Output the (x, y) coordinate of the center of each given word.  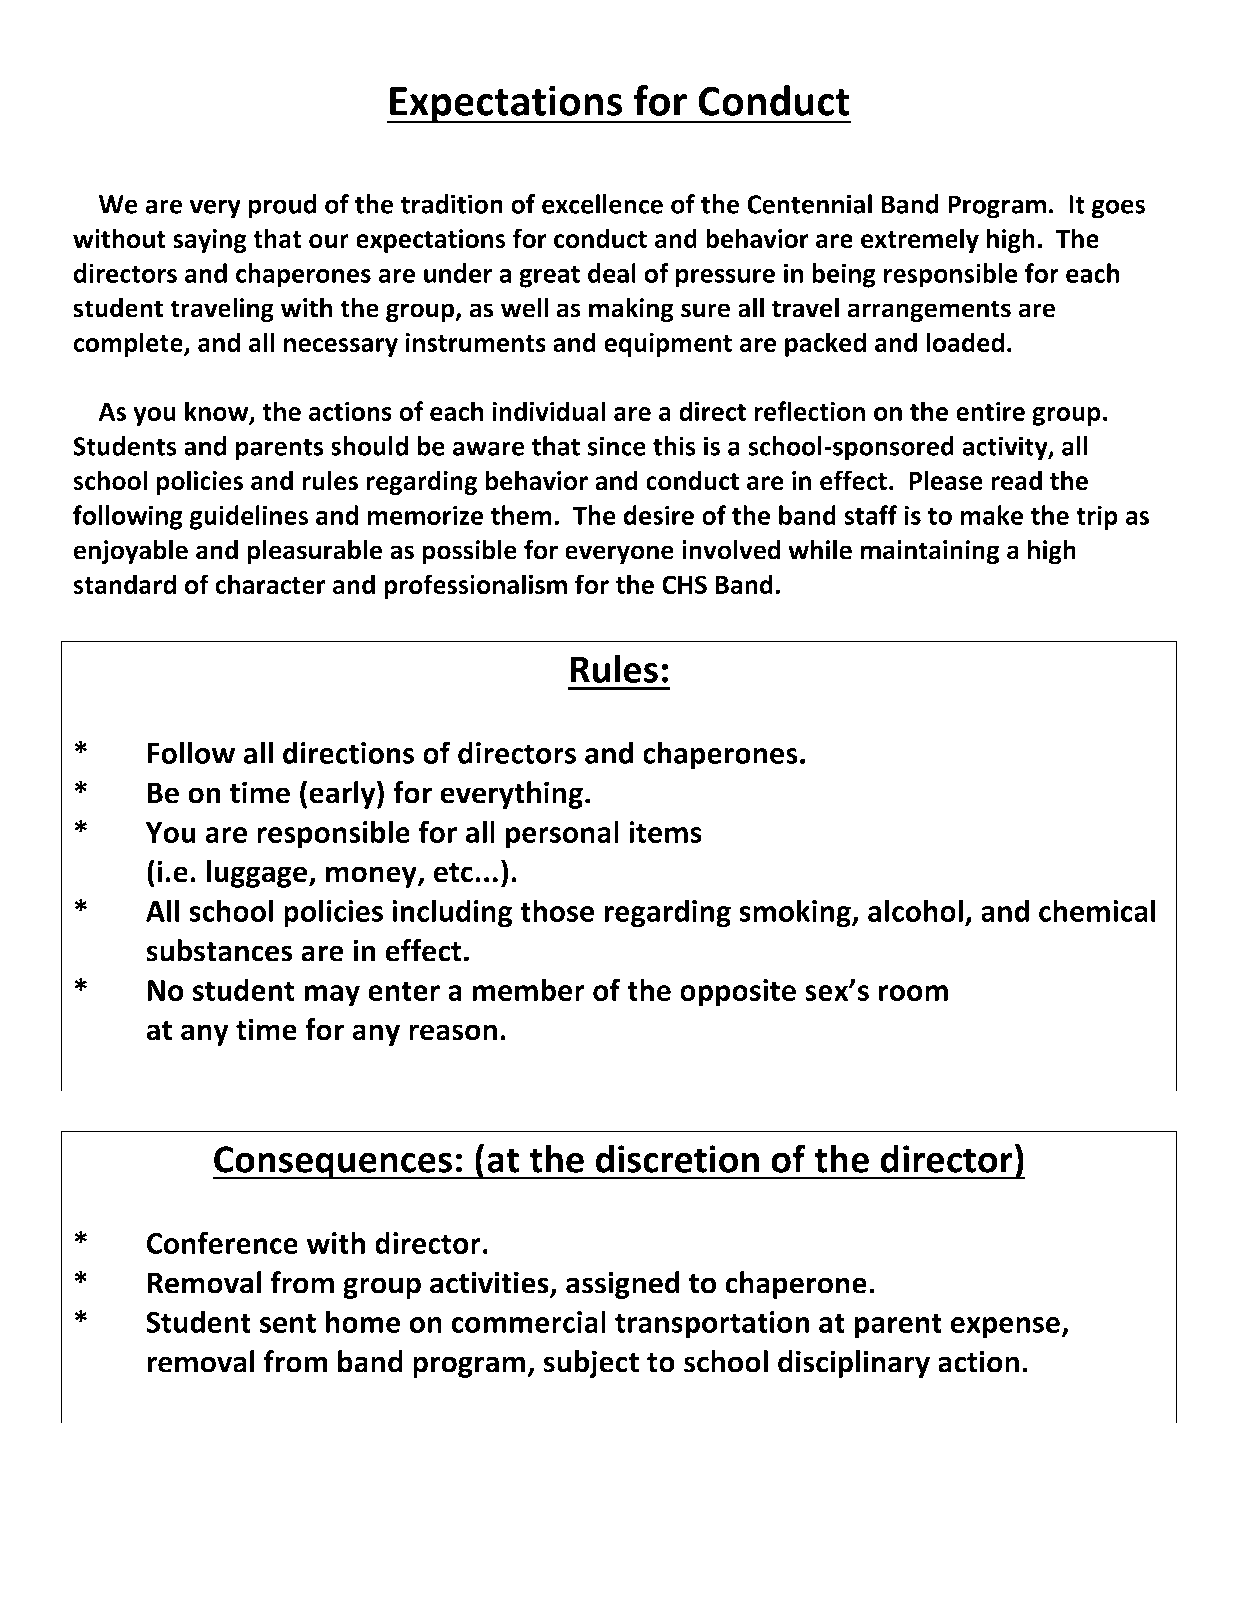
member (528, 989)
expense (1006, 1328)
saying (210, 241)
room (913, 993)
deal (612, 273)
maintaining (930, 552)
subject (591, 1364)
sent (288, 1323)
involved (731, 549)
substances (219, 950)
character (270, 584)
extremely (920, 240)
